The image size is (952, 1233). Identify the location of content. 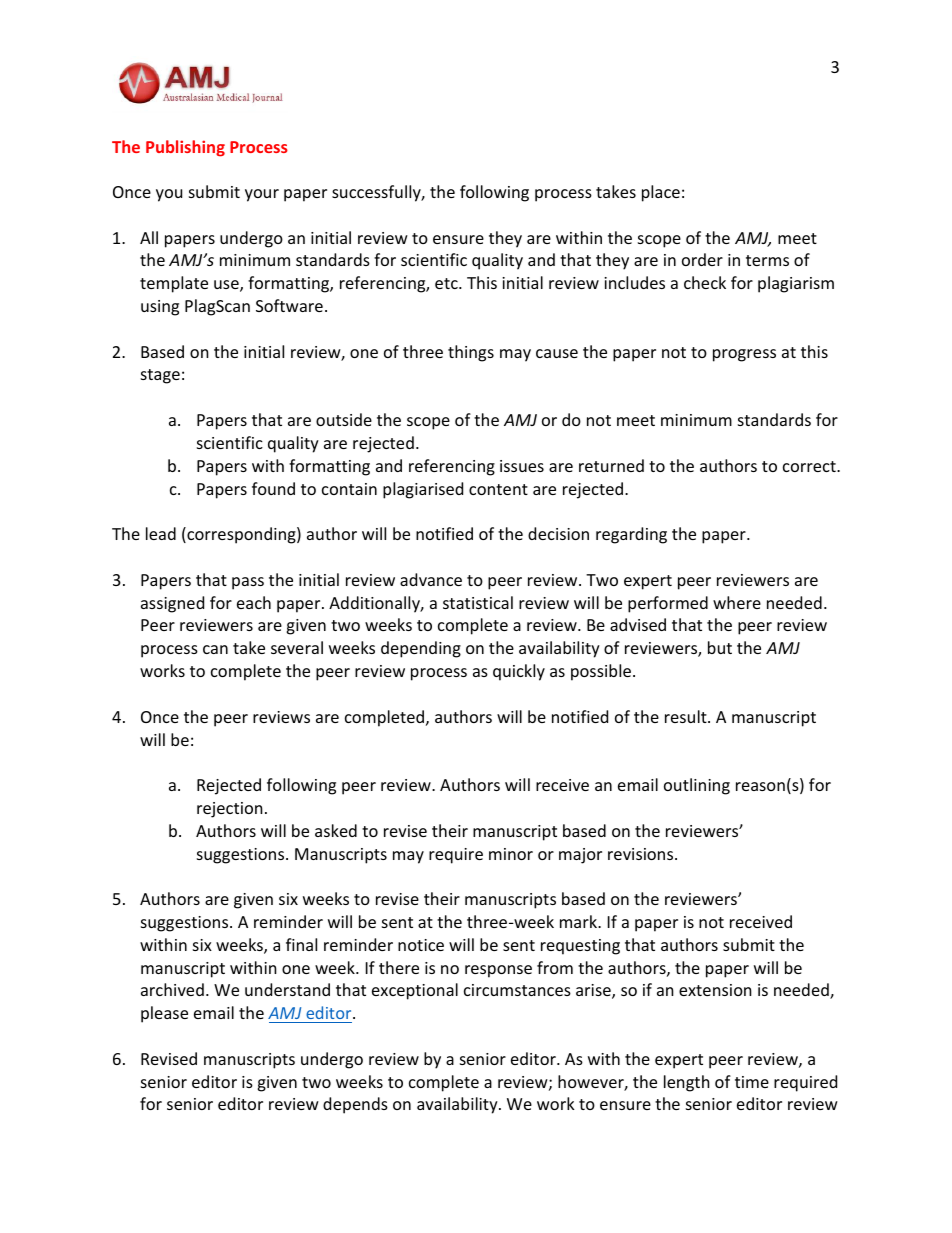
(498, 489).
